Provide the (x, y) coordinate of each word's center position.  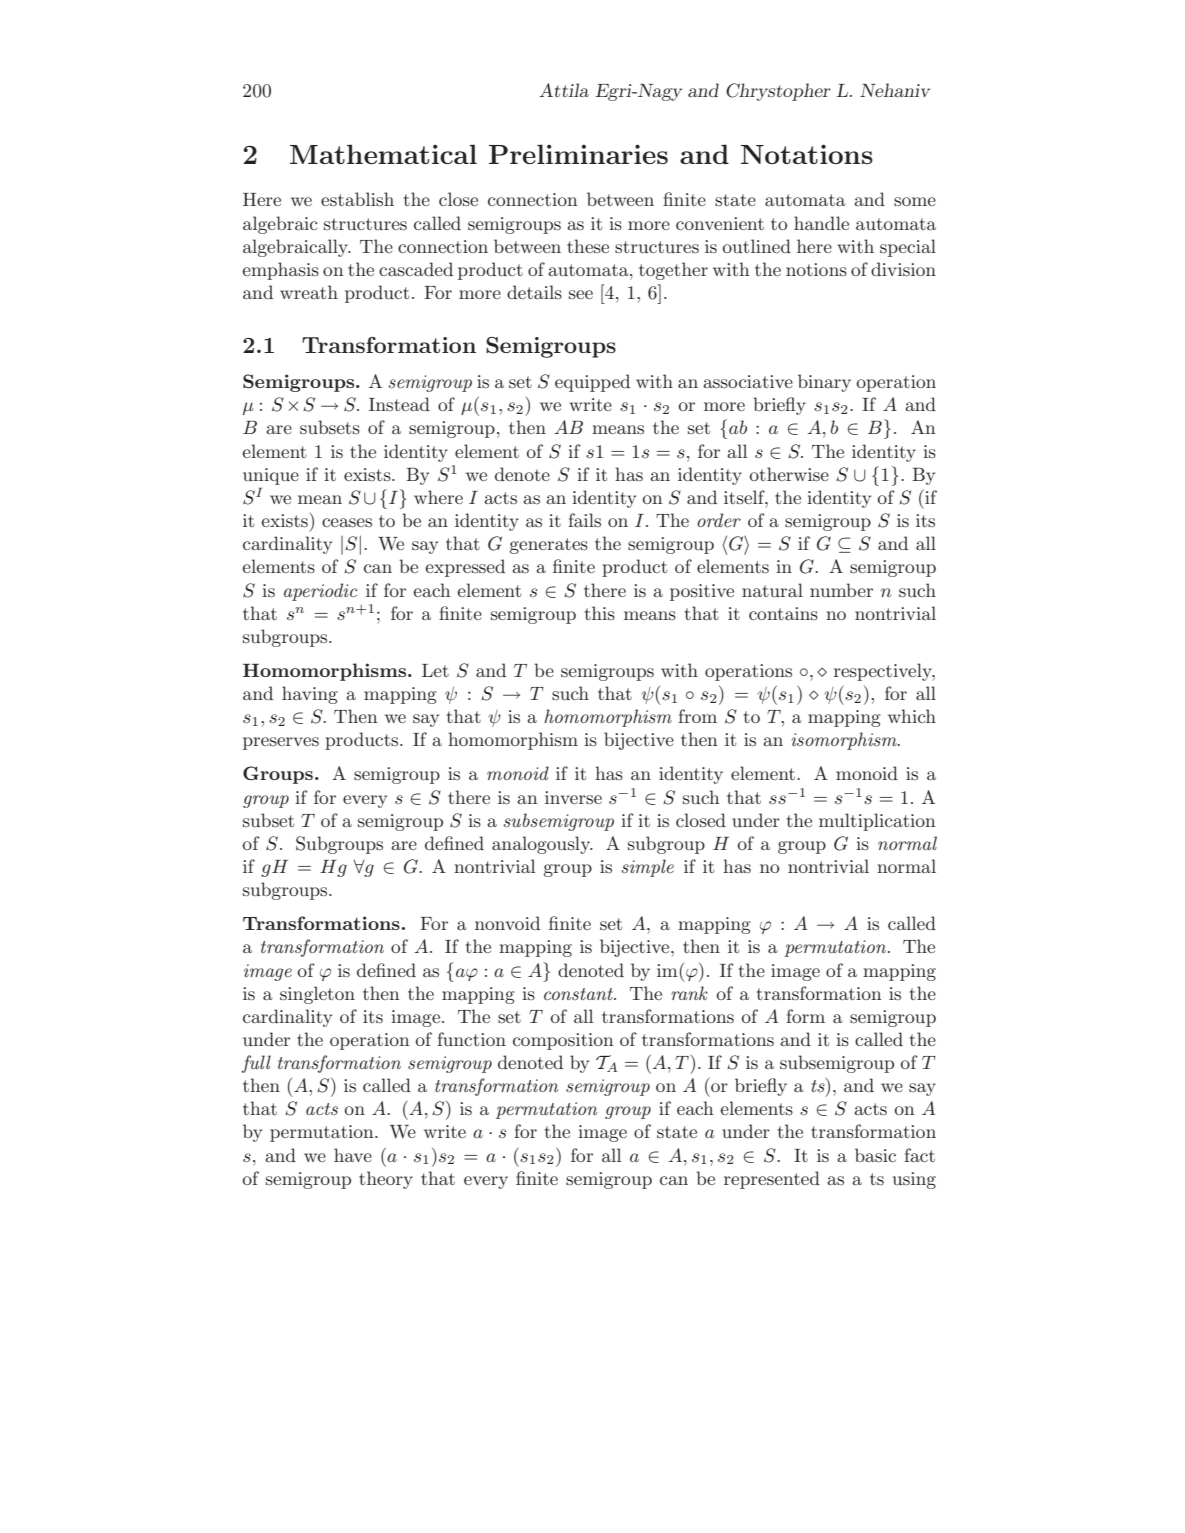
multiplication (877, 822)
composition (563, 1041)
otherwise (789, 474)
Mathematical (383, 154)
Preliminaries (578, 154)
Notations (807, 154)
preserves (281, 743)
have (353, 1155)
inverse (573, 797)
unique (271, 476)
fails (584, 520)
